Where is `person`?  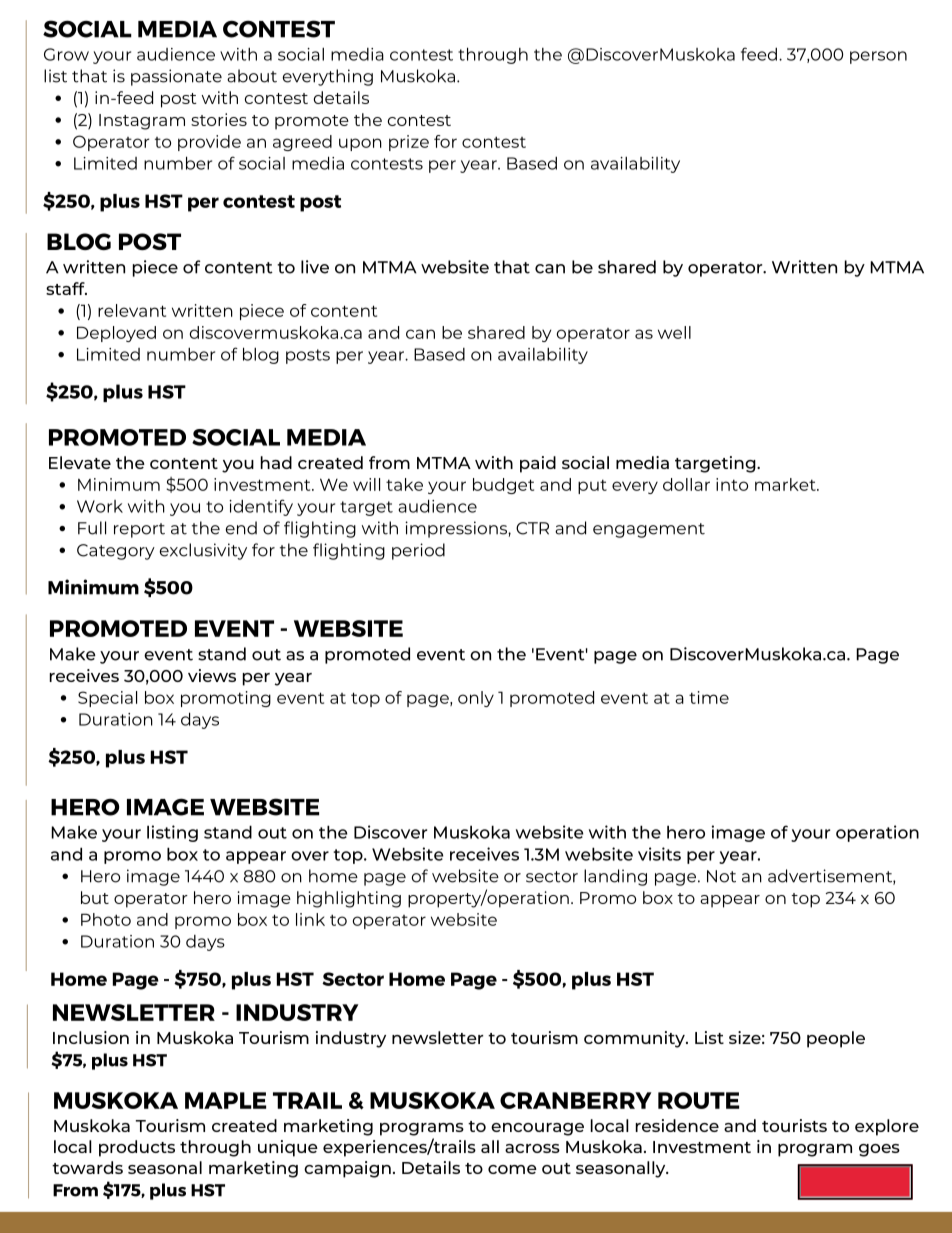 person is located at coordinates (878, 57).
